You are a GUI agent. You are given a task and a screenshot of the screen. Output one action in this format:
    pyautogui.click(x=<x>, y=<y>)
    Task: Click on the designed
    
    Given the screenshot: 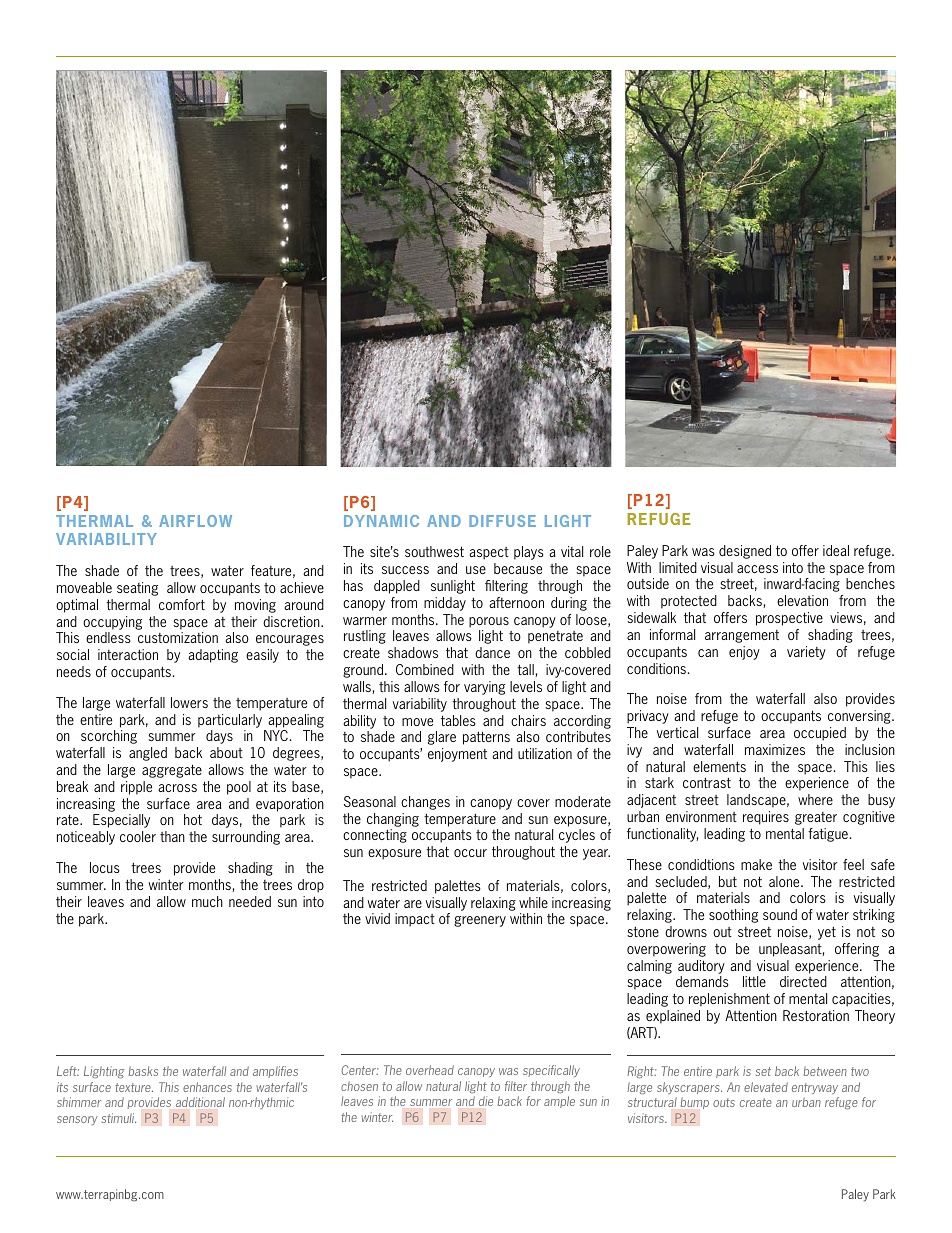 What is the action you would take?
    pyautogui.click(x=745, y=552)
